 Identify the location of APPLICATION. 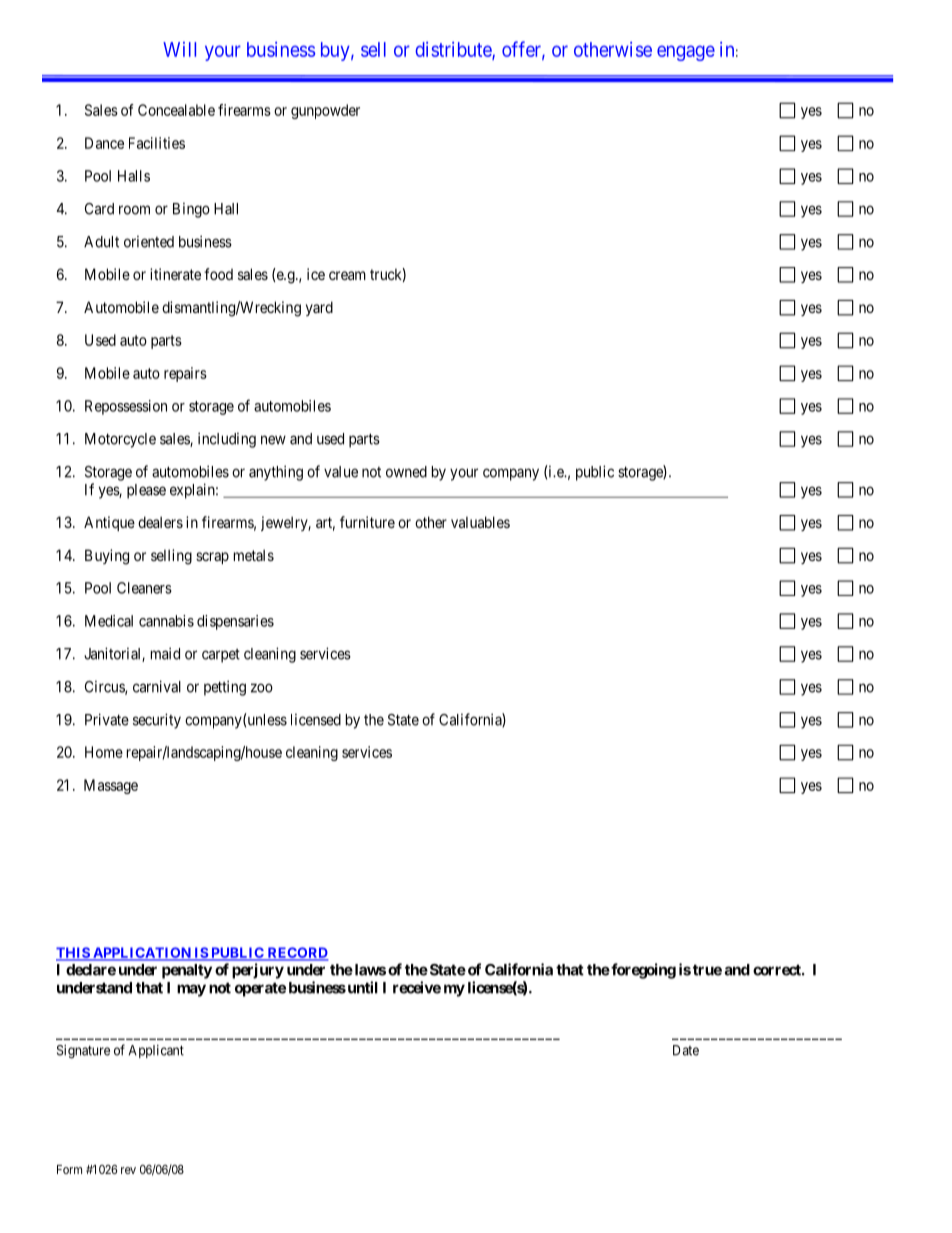
(142, 954).
